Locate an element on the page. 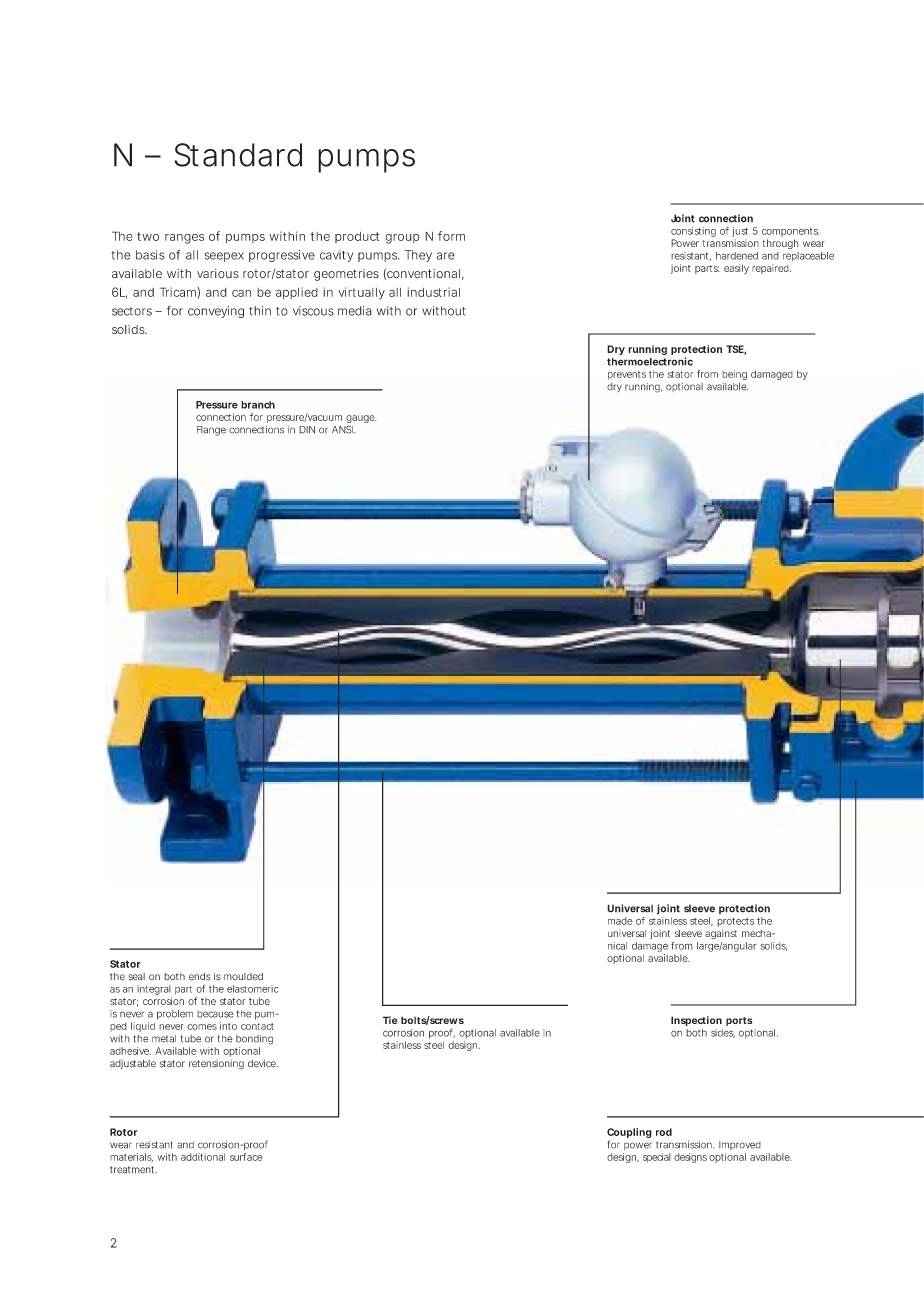 This document has width=924, height=1308. consisting is located at coordinates (693, 232).
